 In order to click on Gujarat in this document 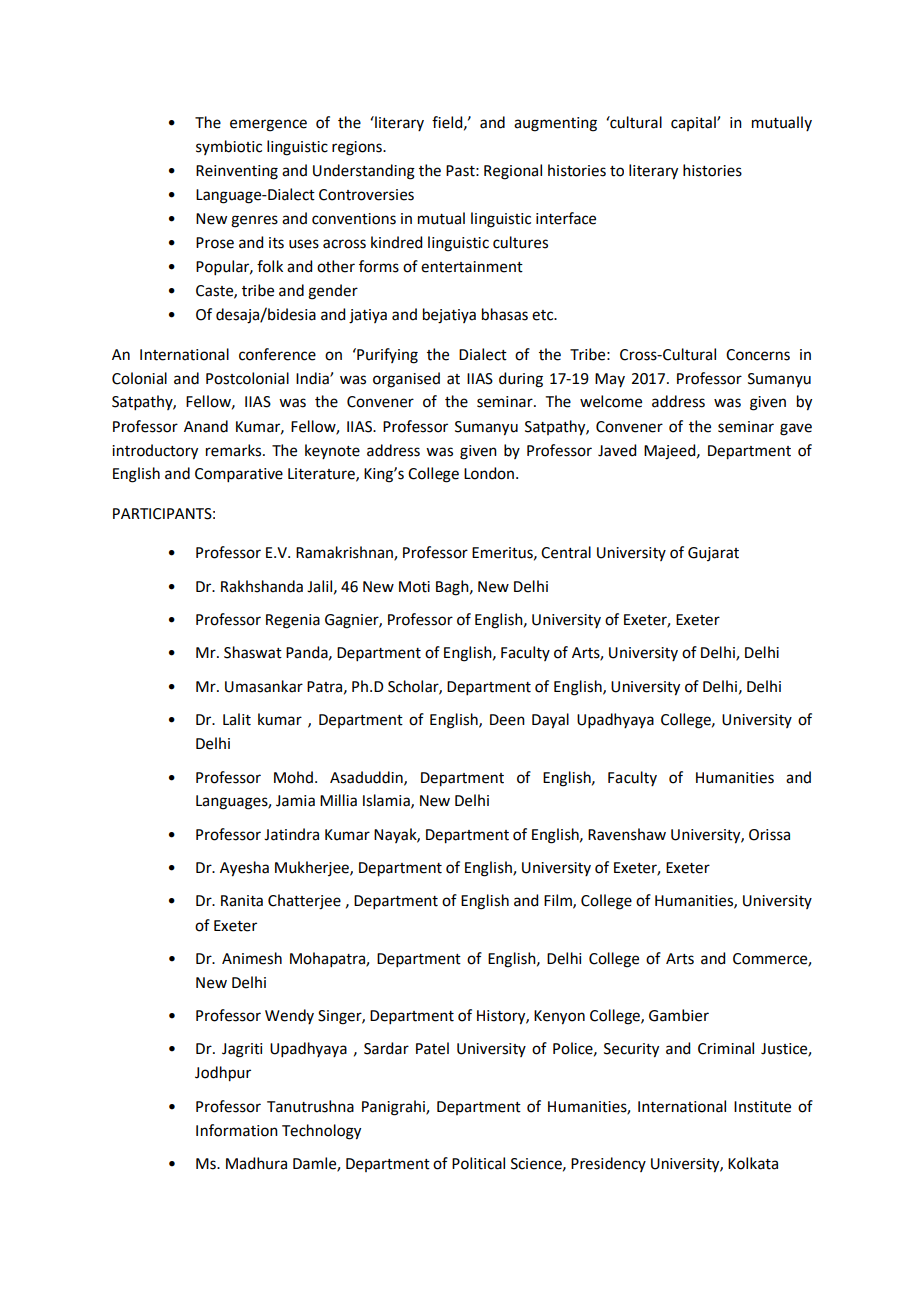, I will do `click(713, 554)`.
